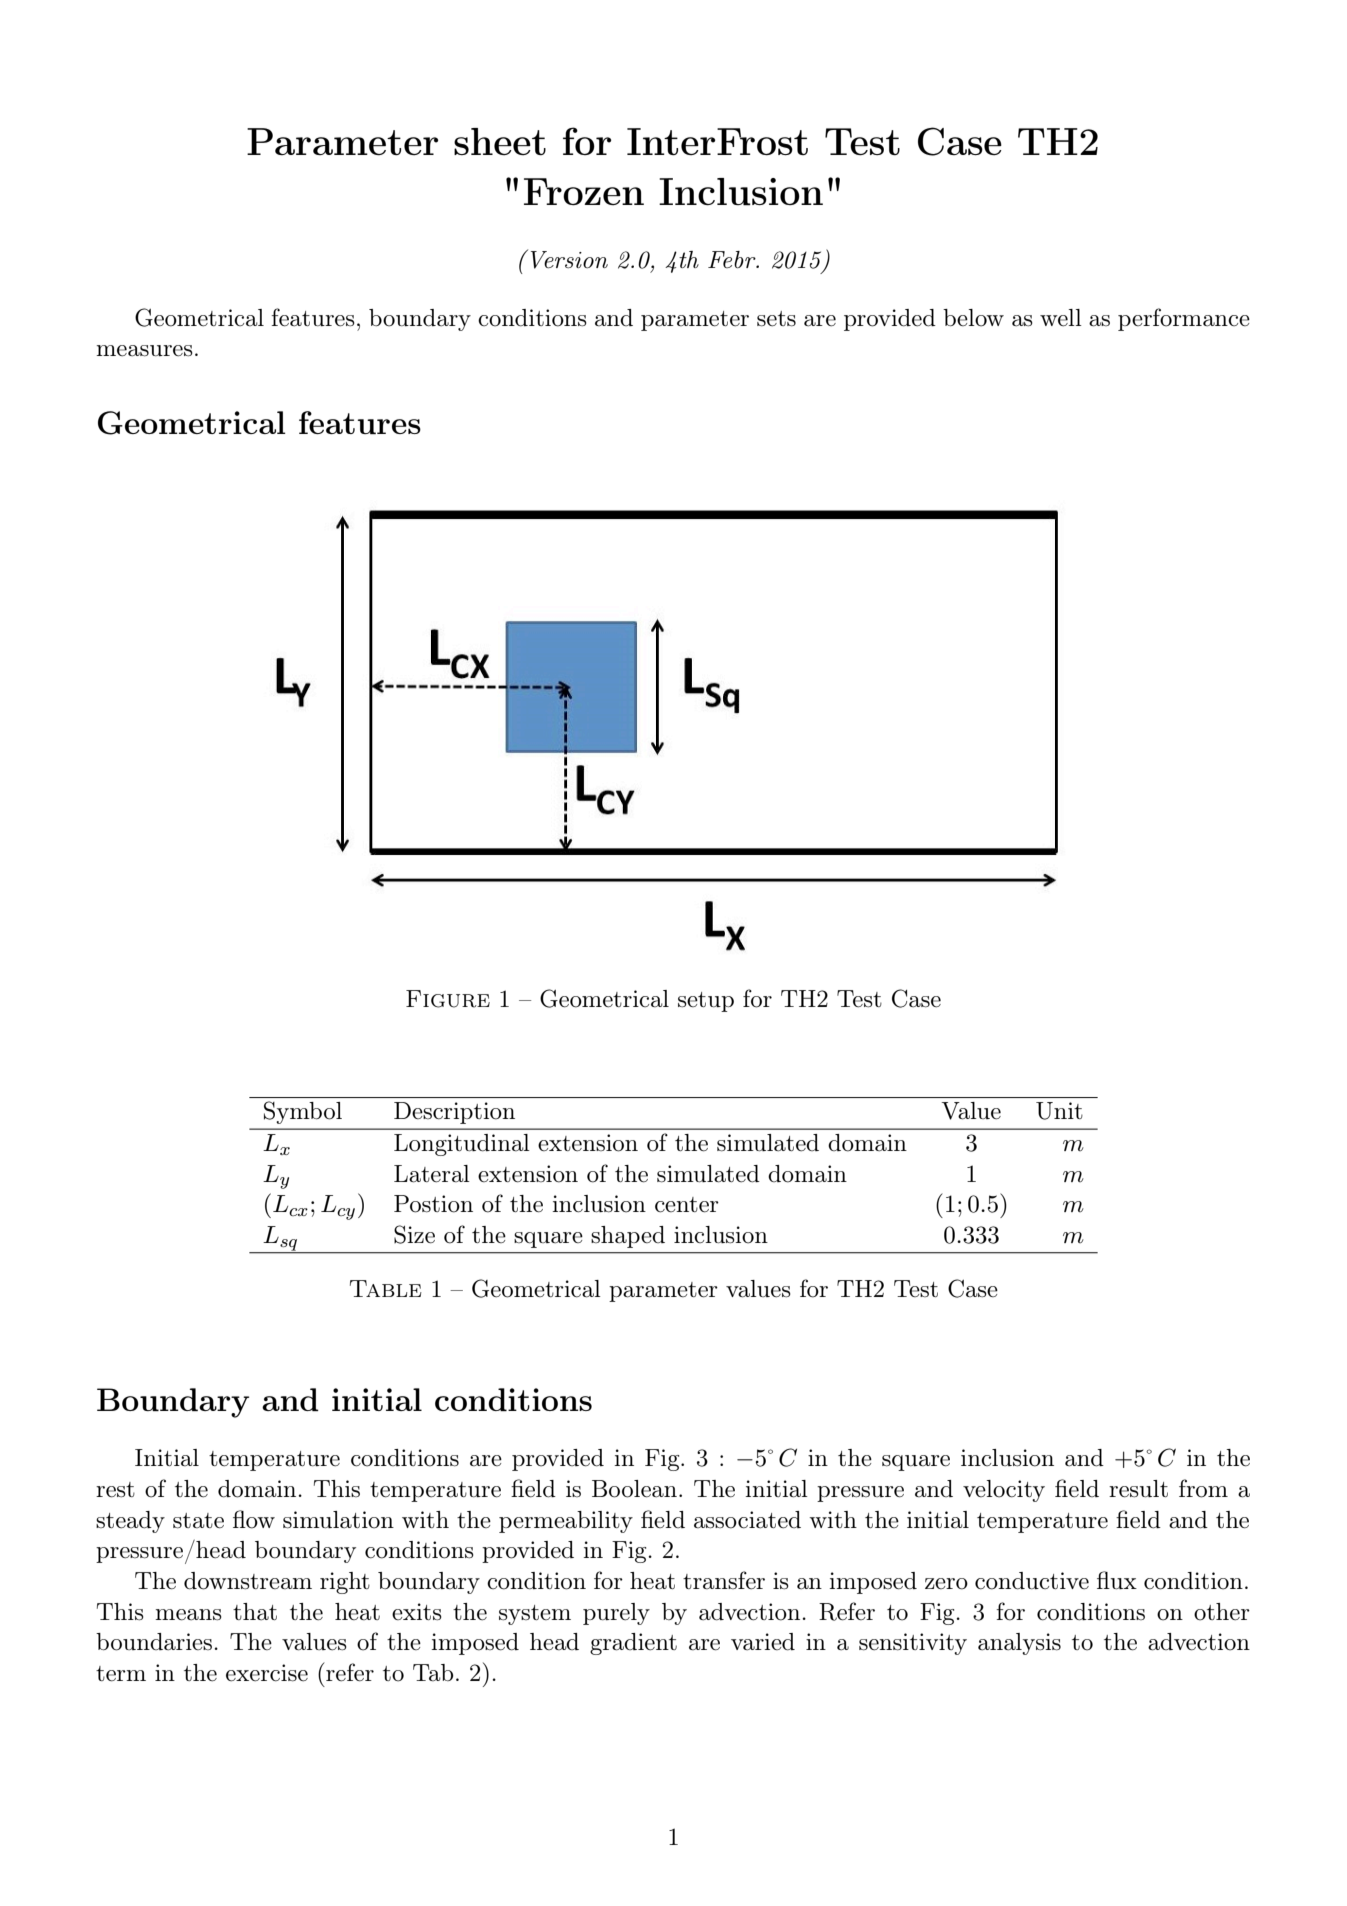  Describe the element at coordinates (255, 1612) in the image. I see `that` at that location.
